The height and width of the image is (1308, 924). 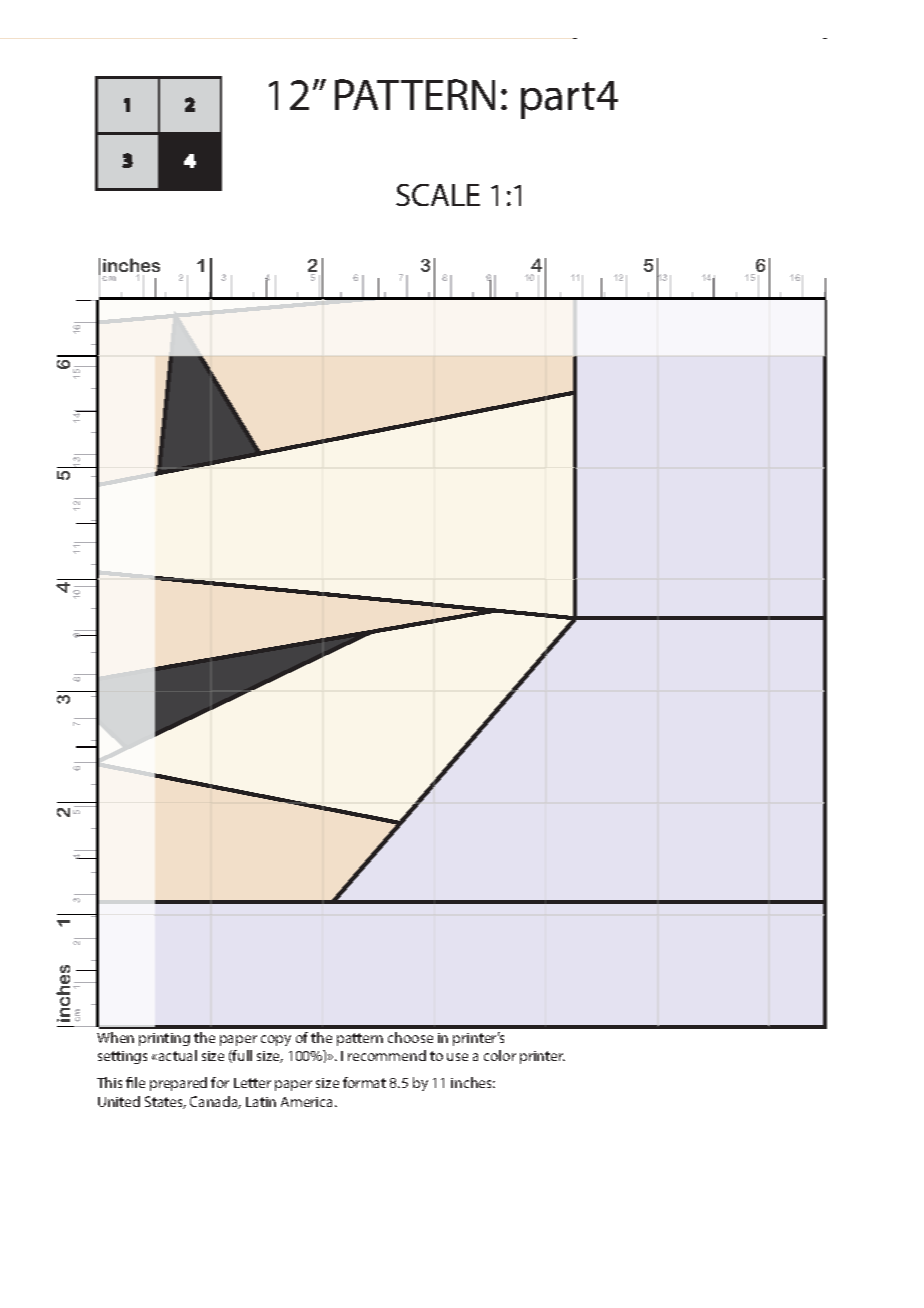 I want to click on America, so click(x=308, y=1102).
